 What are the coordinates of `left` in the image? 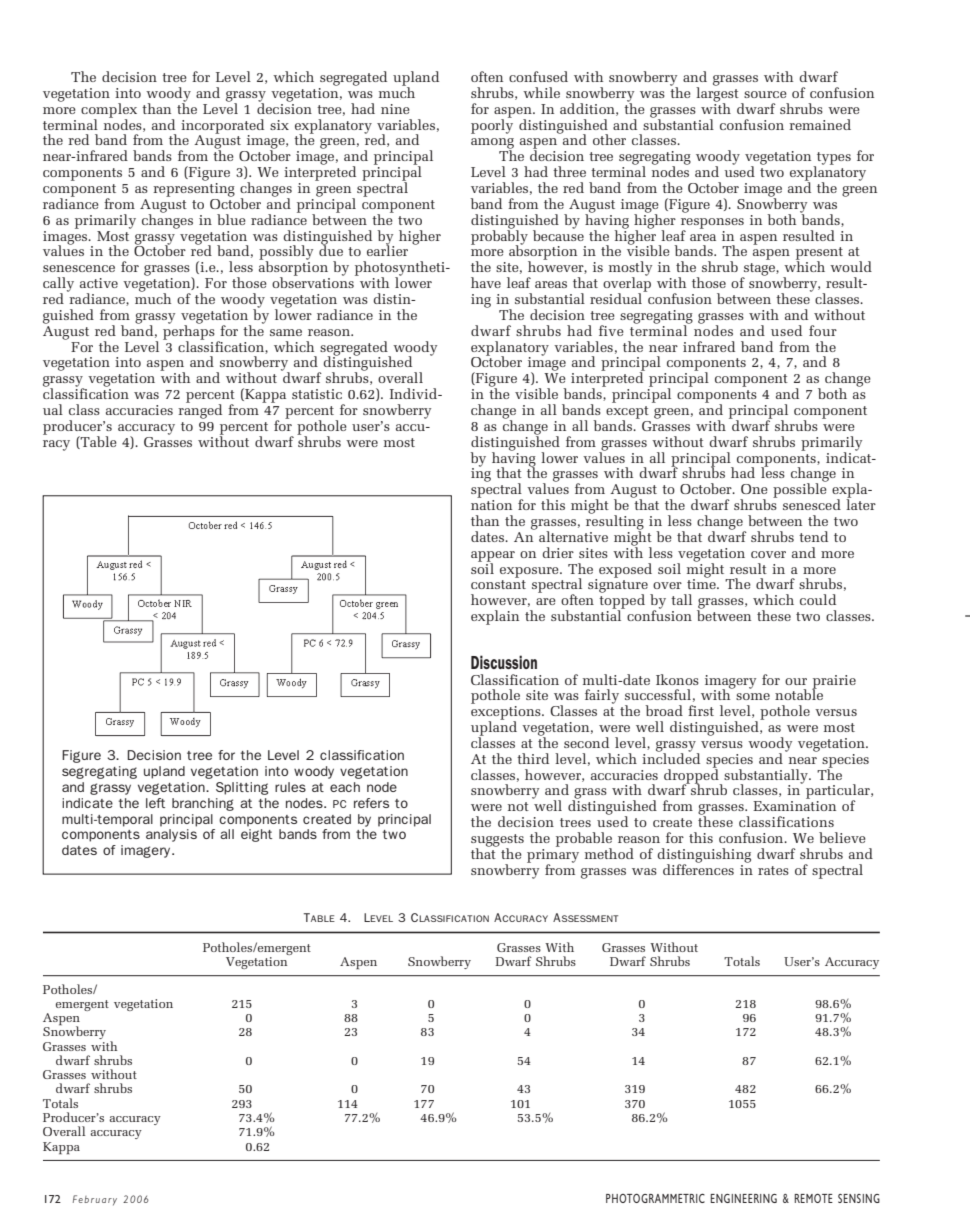 It's located at (155, 803).
